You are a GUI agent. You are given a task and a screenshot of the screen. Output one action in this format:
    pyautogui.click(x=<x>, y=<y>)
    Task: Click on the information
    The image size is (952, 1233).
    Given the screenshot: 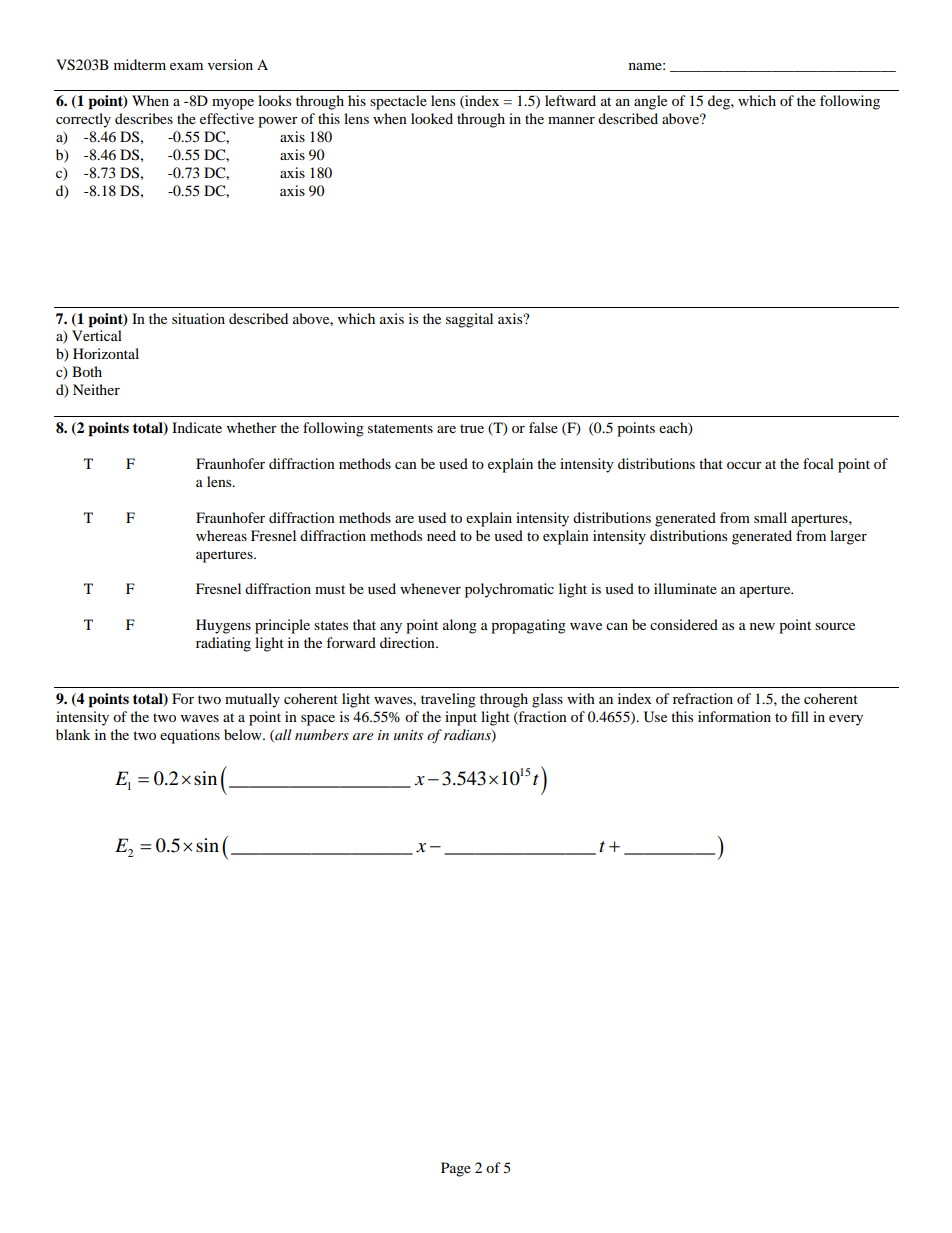 What is the action you would take?
    pyautogui.click(x=734, y=716)
